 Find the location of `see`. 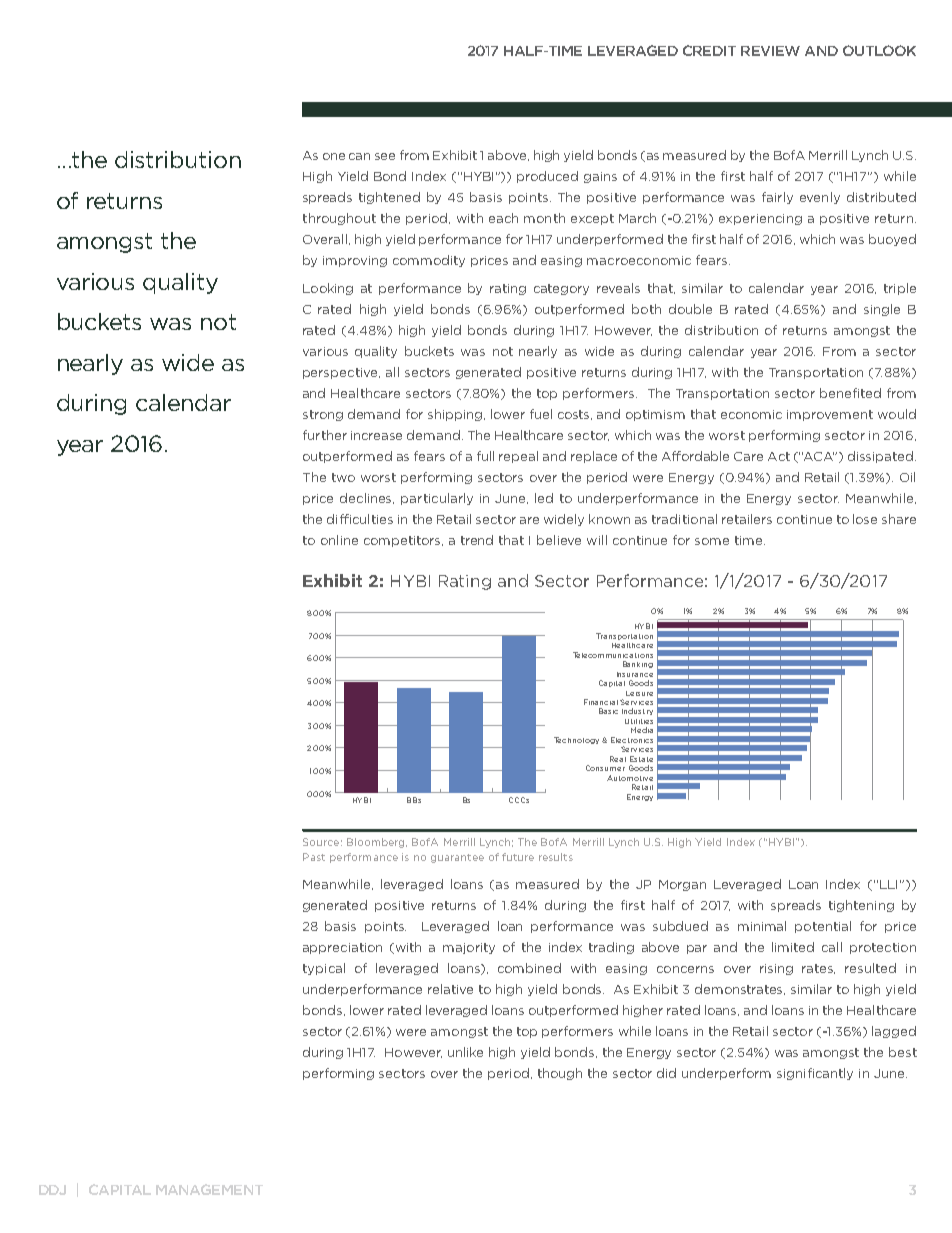

see is located at coordinates (385, 156).
